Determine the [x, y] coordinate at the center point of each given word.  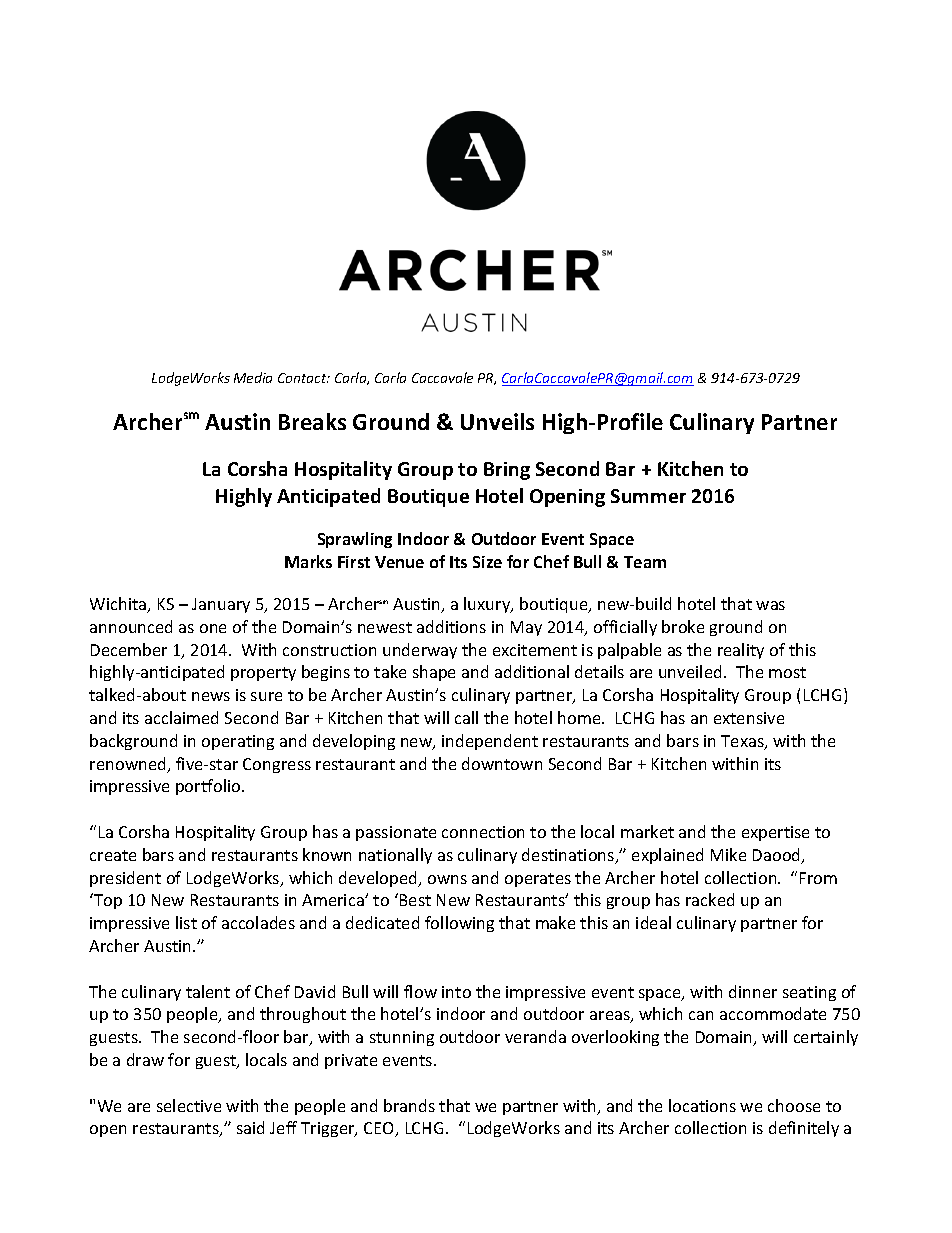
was [770, 605]
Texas [743, 742]
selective [189, 1105]
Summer [648, 496]
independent [490, 742]
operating [238, 742]
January [221, 605]
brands [409, 1105]
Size [487, 562]
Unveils [497, 421]
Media [253, 377]
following [459, 924]
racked [710, 899]
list [186, 922]
